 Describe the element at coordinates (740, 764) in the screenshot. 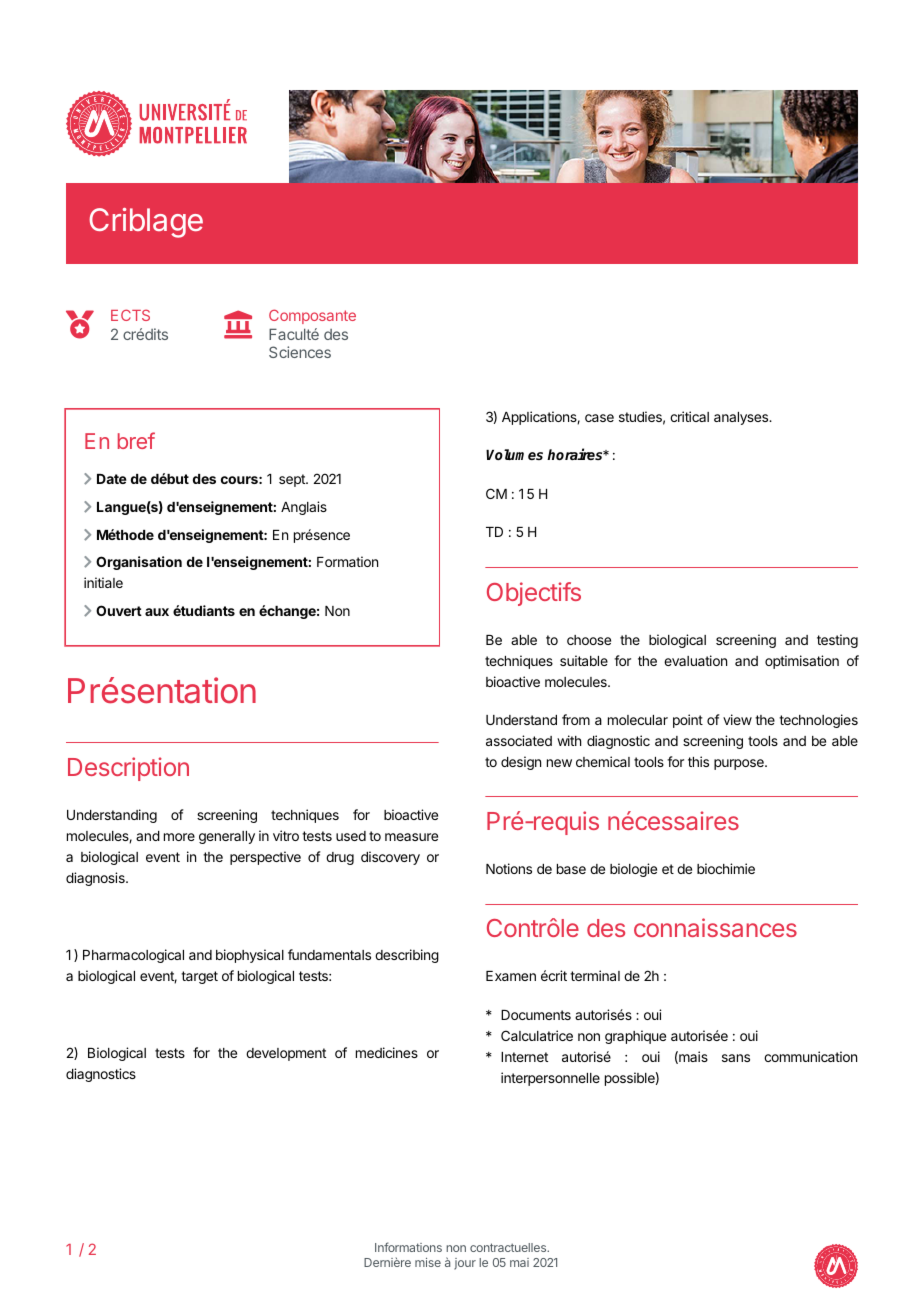

I see `purpose` at that location.
